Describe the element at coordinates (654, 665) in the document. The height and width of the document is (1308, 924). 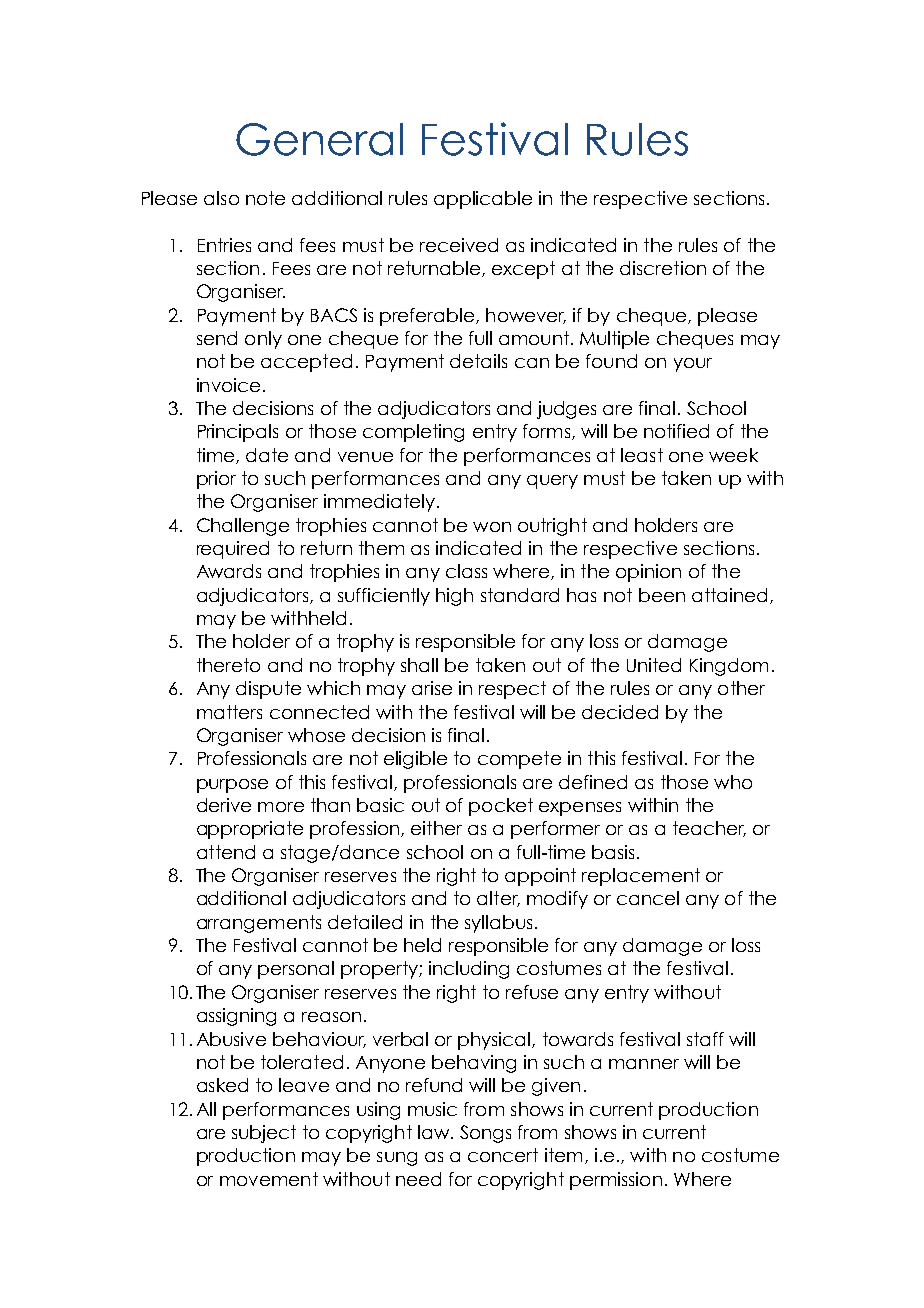
I see `United` at that location.
